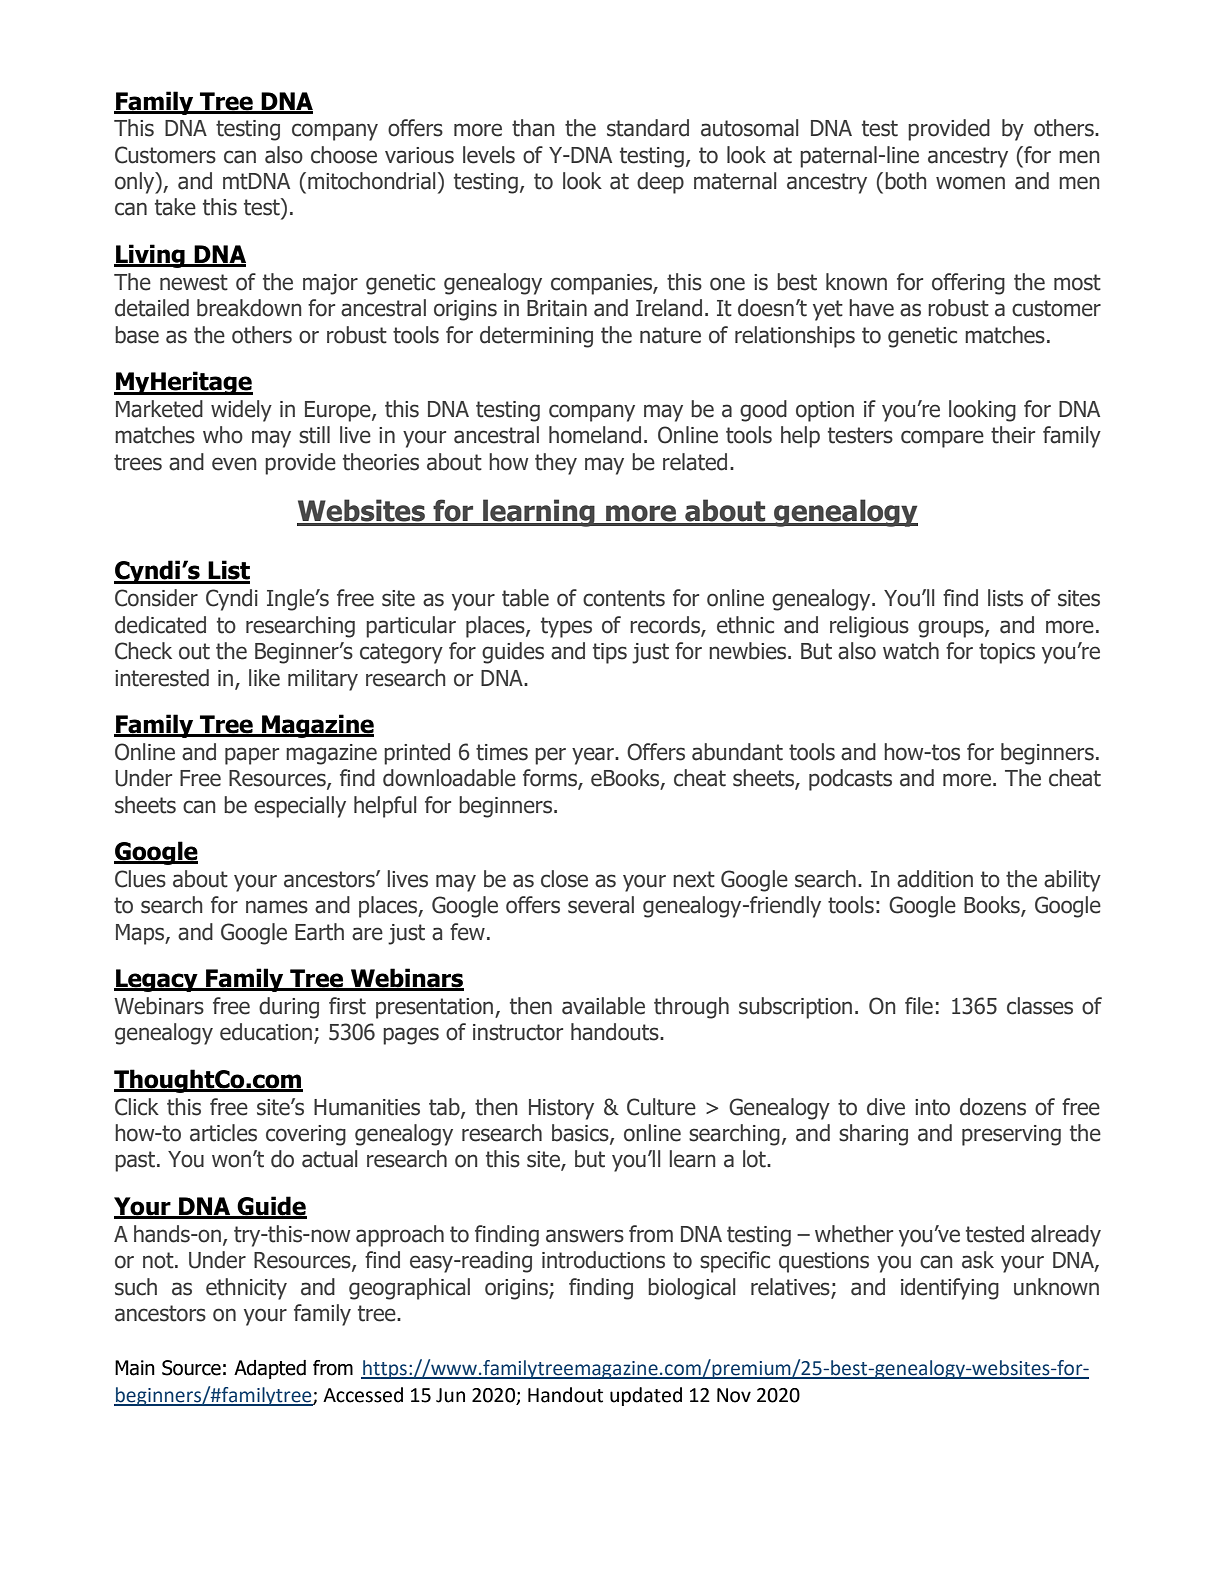 Image resolution: width=1215 pixels, height=1573 pixels. I want to click on several, so click(601, 905).
